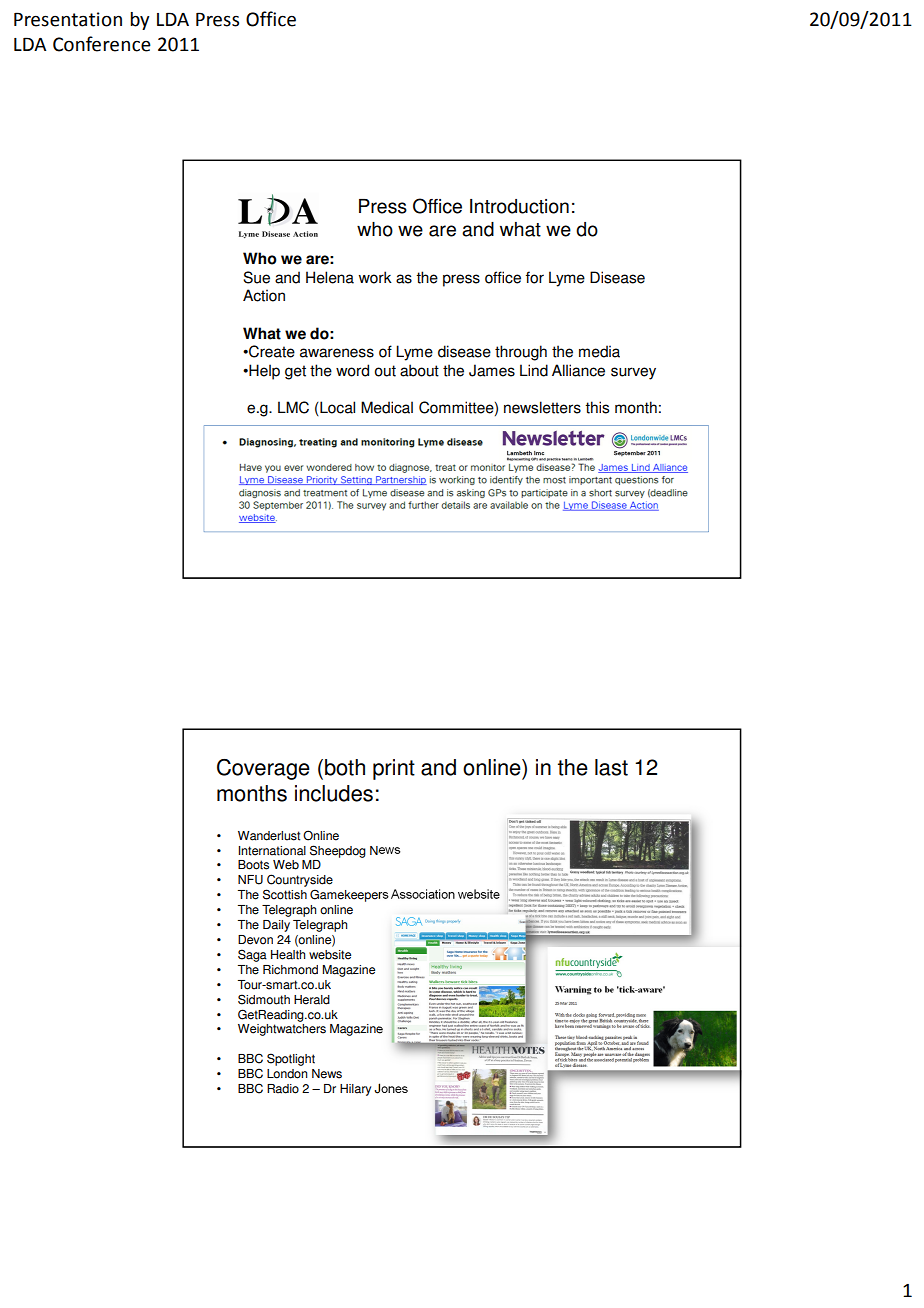 This screenshot has height=1308, width=924. I want to click on media, so click(599, 351).
